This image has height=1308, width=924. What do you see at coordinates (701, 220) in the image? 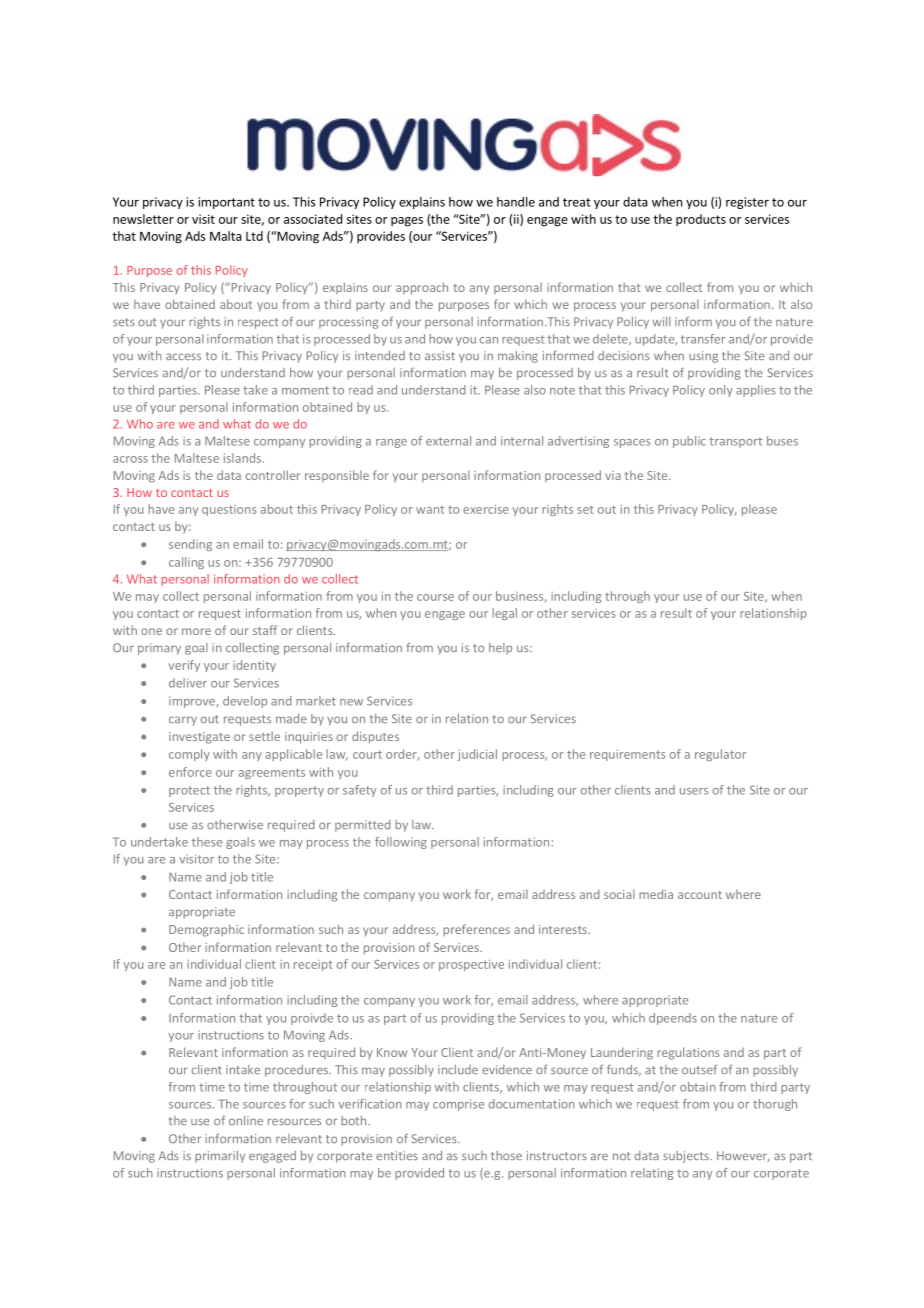
I see `products` at bounding box center [701, 220].
